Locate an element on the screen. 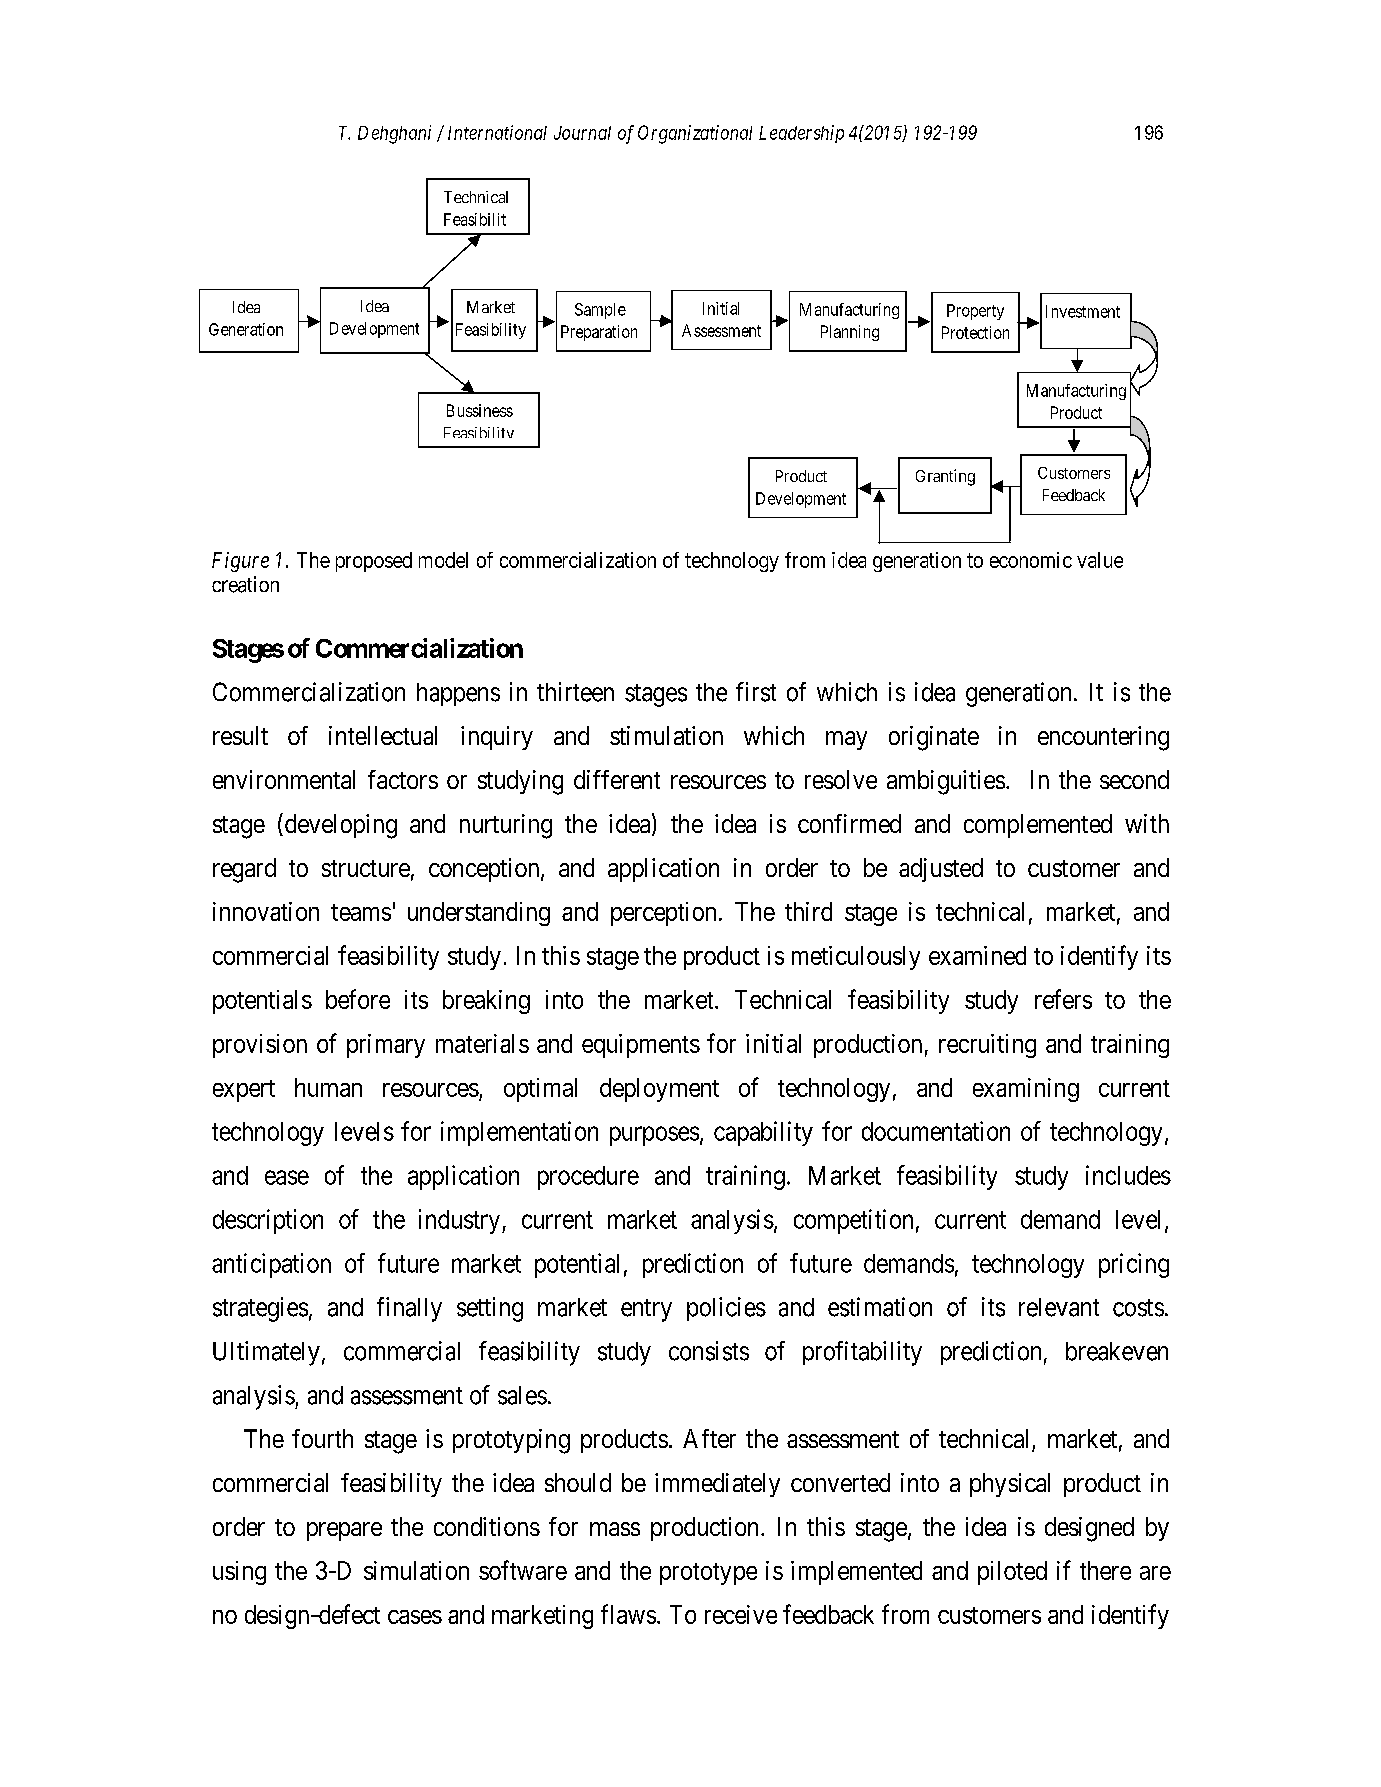 The height and width of the screenshot is (1787, 1381). prototype is located at coordinates (708, 1574).
